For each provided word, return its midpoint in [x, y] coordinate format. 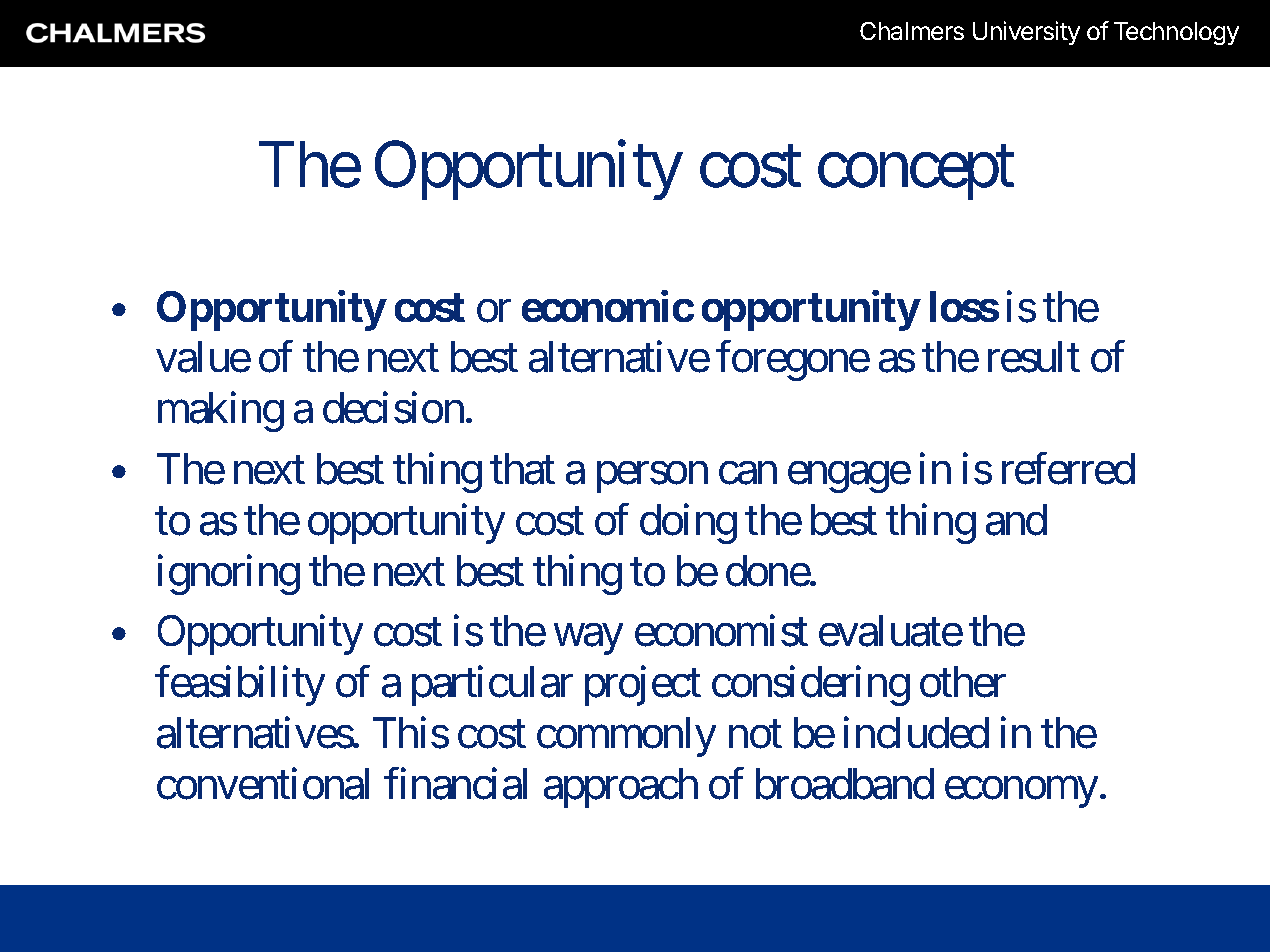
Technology [1176, 33]
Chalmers [912, 31]
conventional [263, 784]
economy [1021, 792]
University [1026, 33]
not [755, 735]
